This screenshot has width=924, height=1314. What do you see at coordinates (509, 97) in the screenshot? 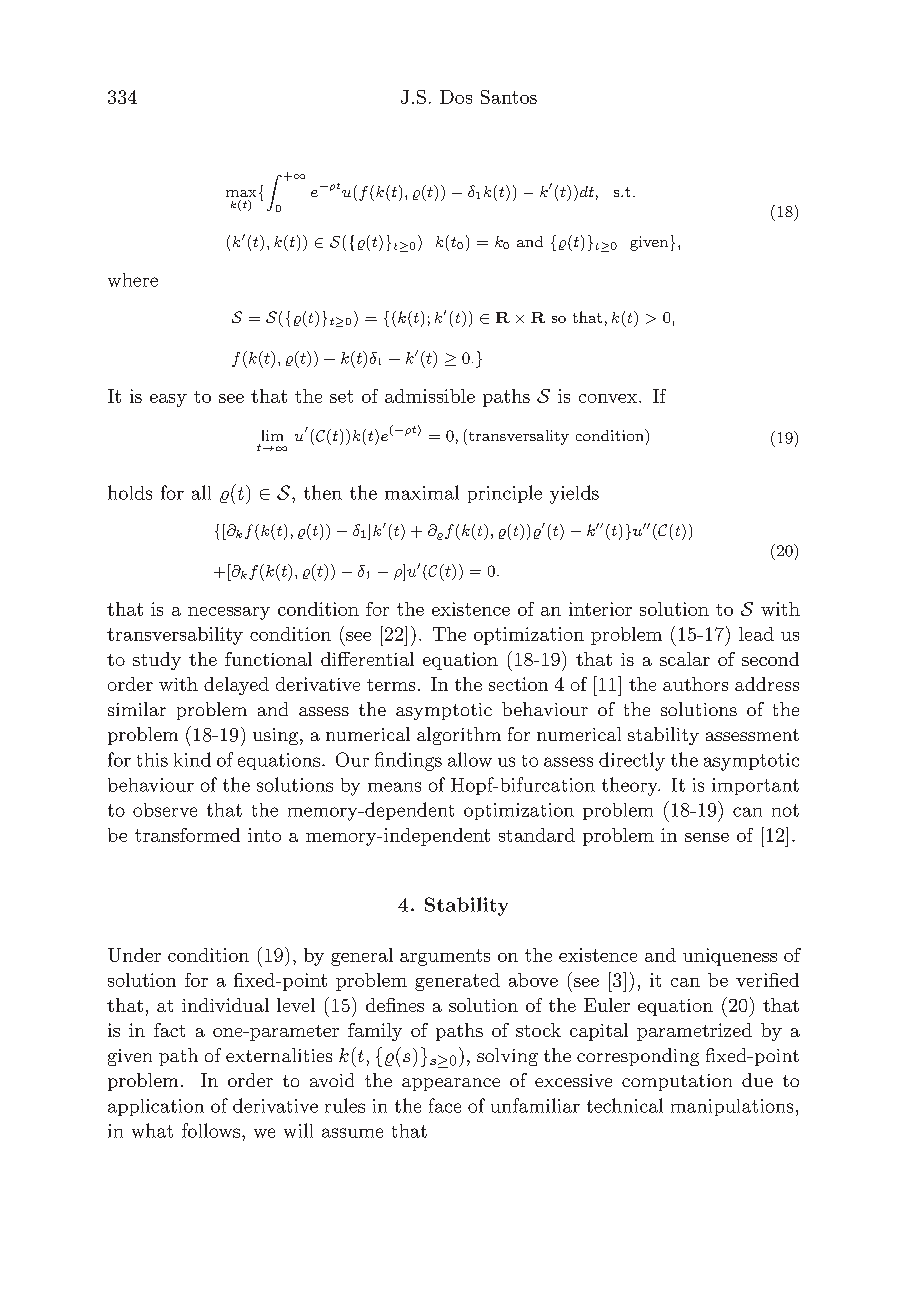
I see `Santos` at bounding box center [509, 97].
